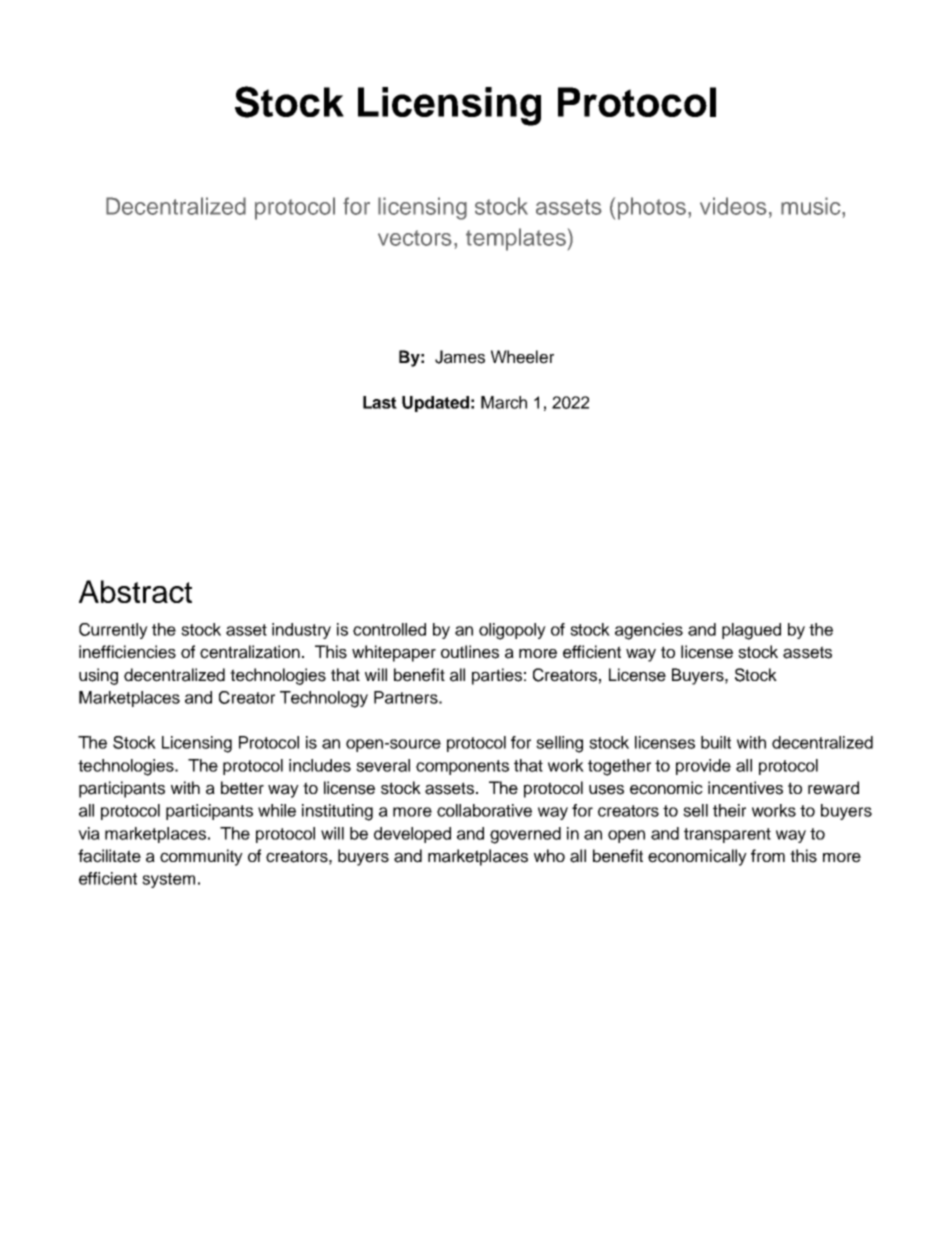 This document has width=952, height=1233. What do you see at coordinates (768, 855) in the document?
I see `from` at bounding box center [768, 855].
